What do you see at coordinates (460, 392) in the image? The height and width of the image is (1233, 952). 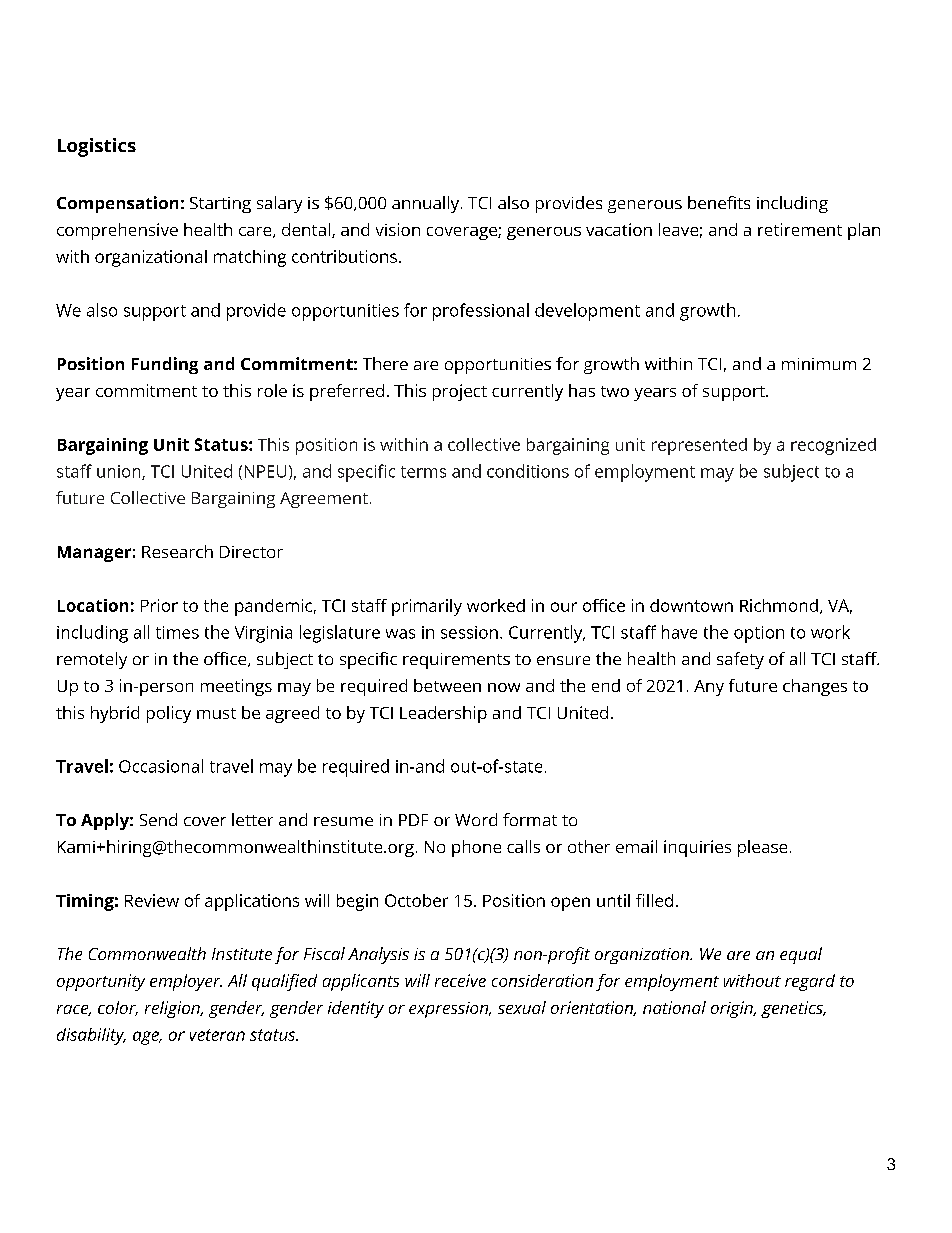 I see `project` at bounding box center [460, 392].
